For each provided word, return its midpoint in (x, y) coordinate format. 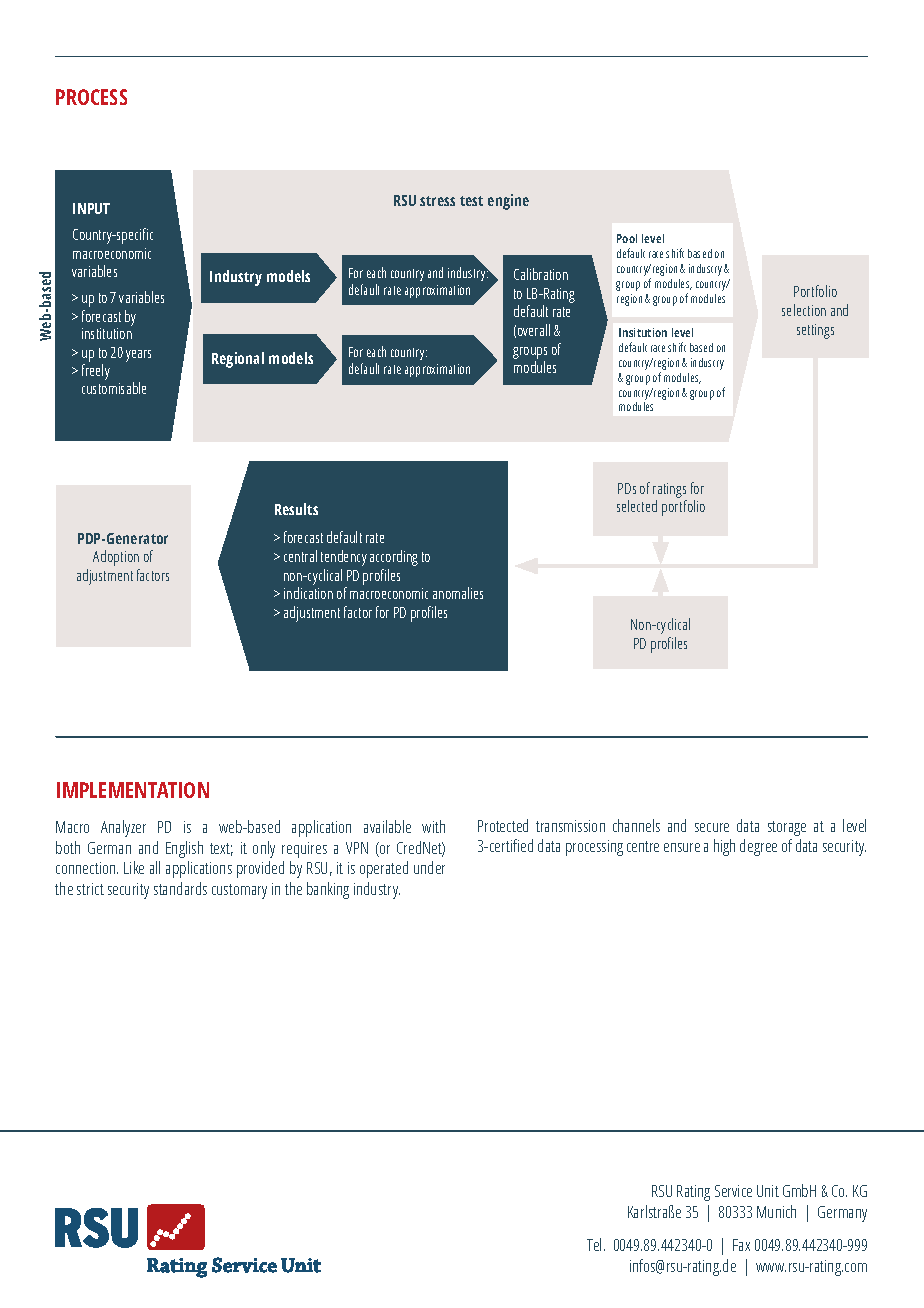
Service (733, 1191)
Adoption (116, 558)
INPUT (91, 208)
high (724, 847)
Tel (594, 1244)
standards (180, 888)
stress (437, 201)
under (429, 867)
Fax (741, 1245)
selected (637, 506)
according (394, 558)
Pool (627, 238)
